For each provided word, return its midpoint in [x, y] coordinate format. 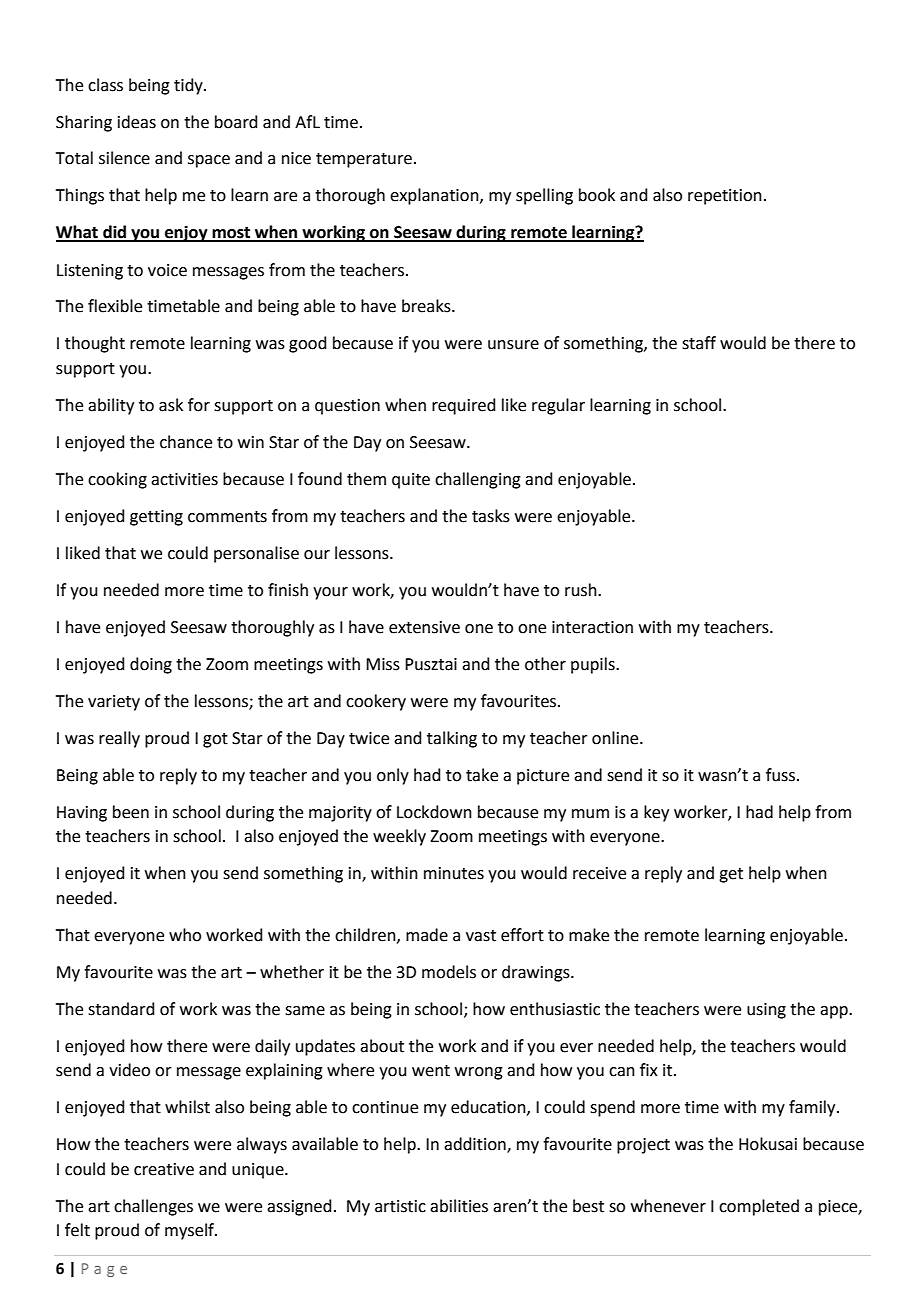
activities [184, 479]
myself [191, 1231]
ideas [137, 122]
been [131, 812]
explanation [435, 196]
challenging [478, 480]
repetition [725, 197]
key [656, 813]
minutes [454, 873]
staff [699, 343]
